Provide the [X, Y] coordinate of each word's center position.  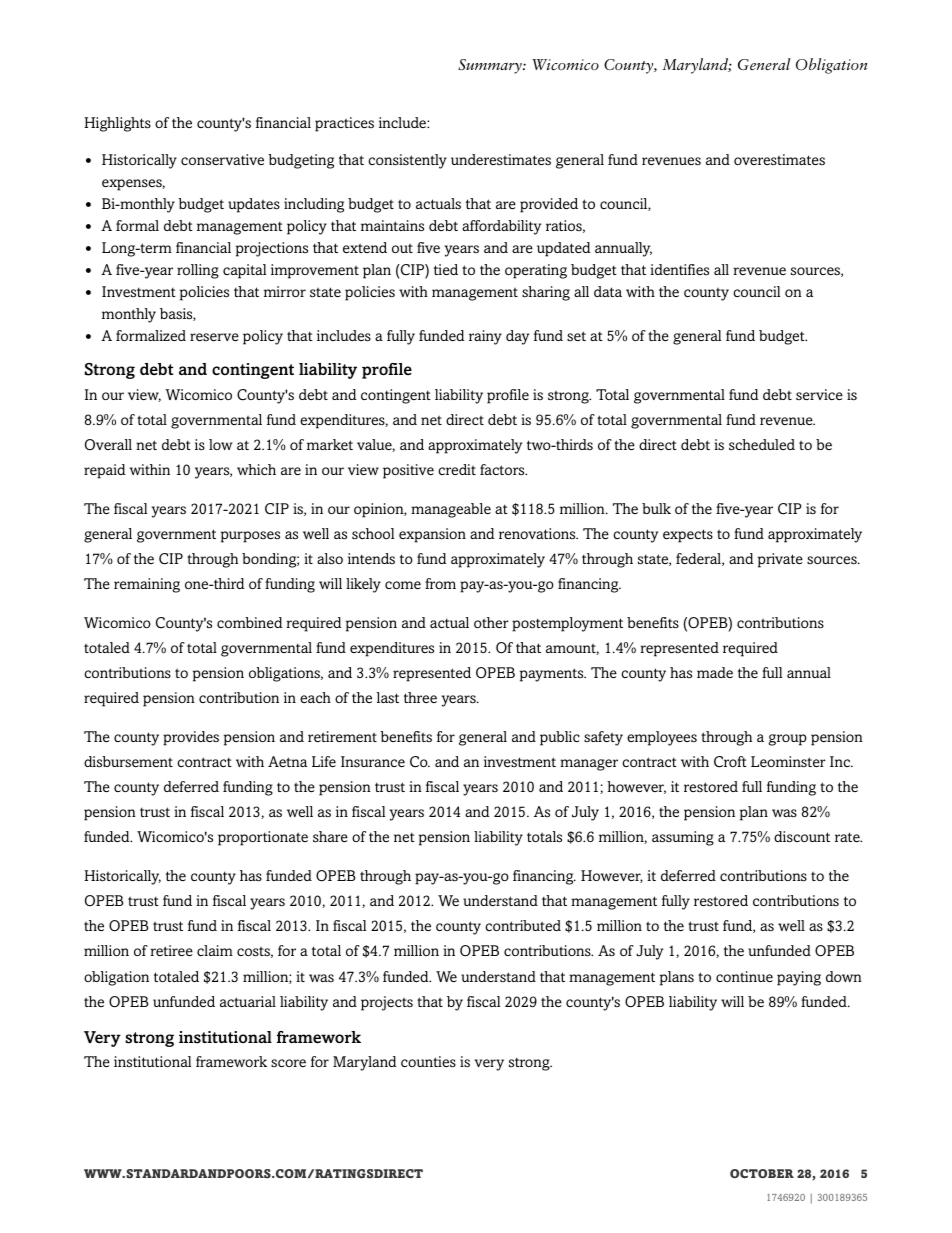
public [560, 738]
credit [457, 469]
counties [428, 1062]
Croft [730, 762]
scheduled [762, 445]
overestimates [779, 160]
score [288, 1063]
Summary [491, 66]
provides [191, 738]
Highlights [117, 124]
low [220, 444]
